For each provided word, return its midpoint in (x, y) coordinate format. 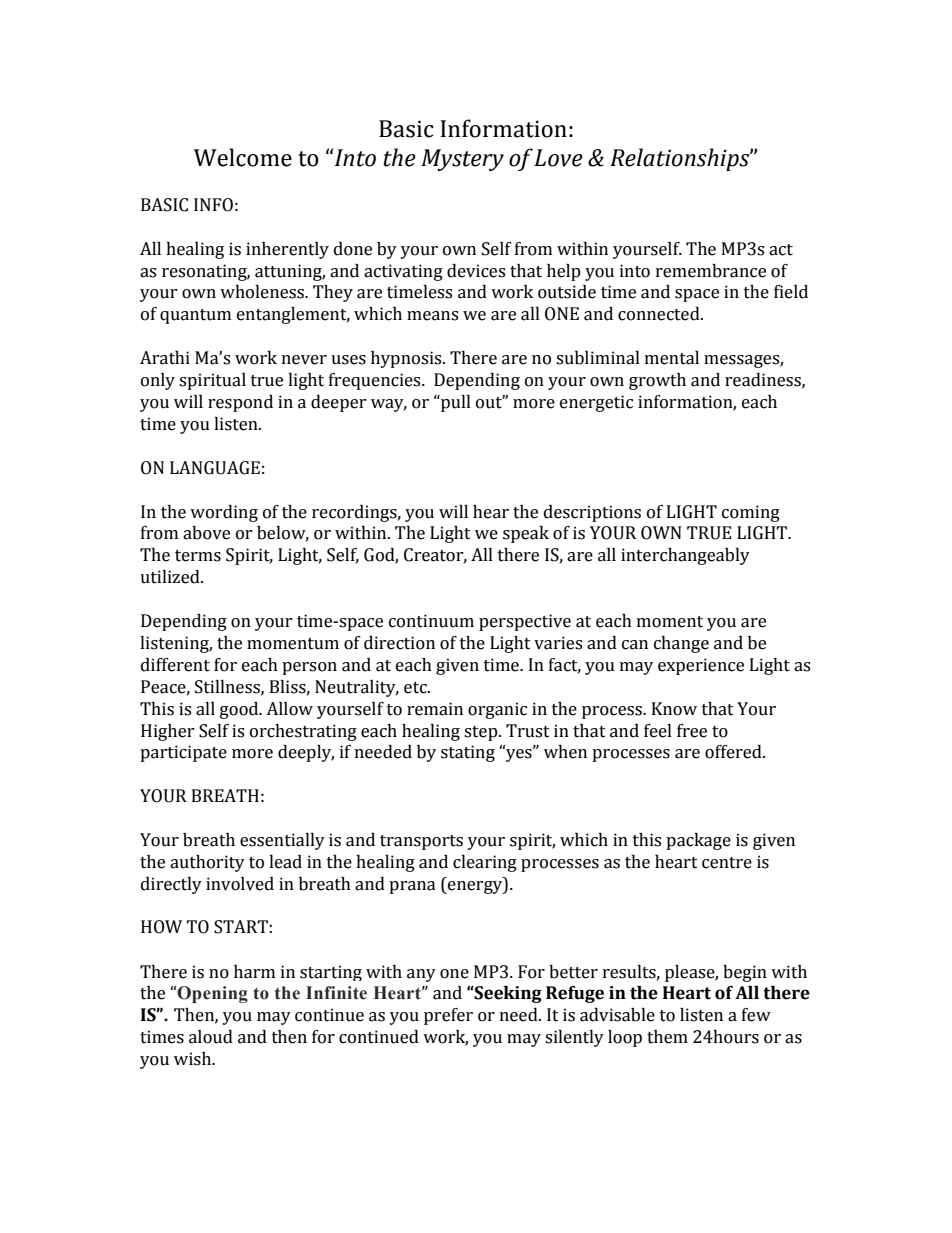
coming (751, 513)
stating (468, 753)
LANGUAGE (215, 468)
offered (734, 752)
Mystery (462, 160)
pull (455, 403)
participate (183, 753)
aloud (211, 1037)
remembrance (711, 271)
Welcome (243, 157)
